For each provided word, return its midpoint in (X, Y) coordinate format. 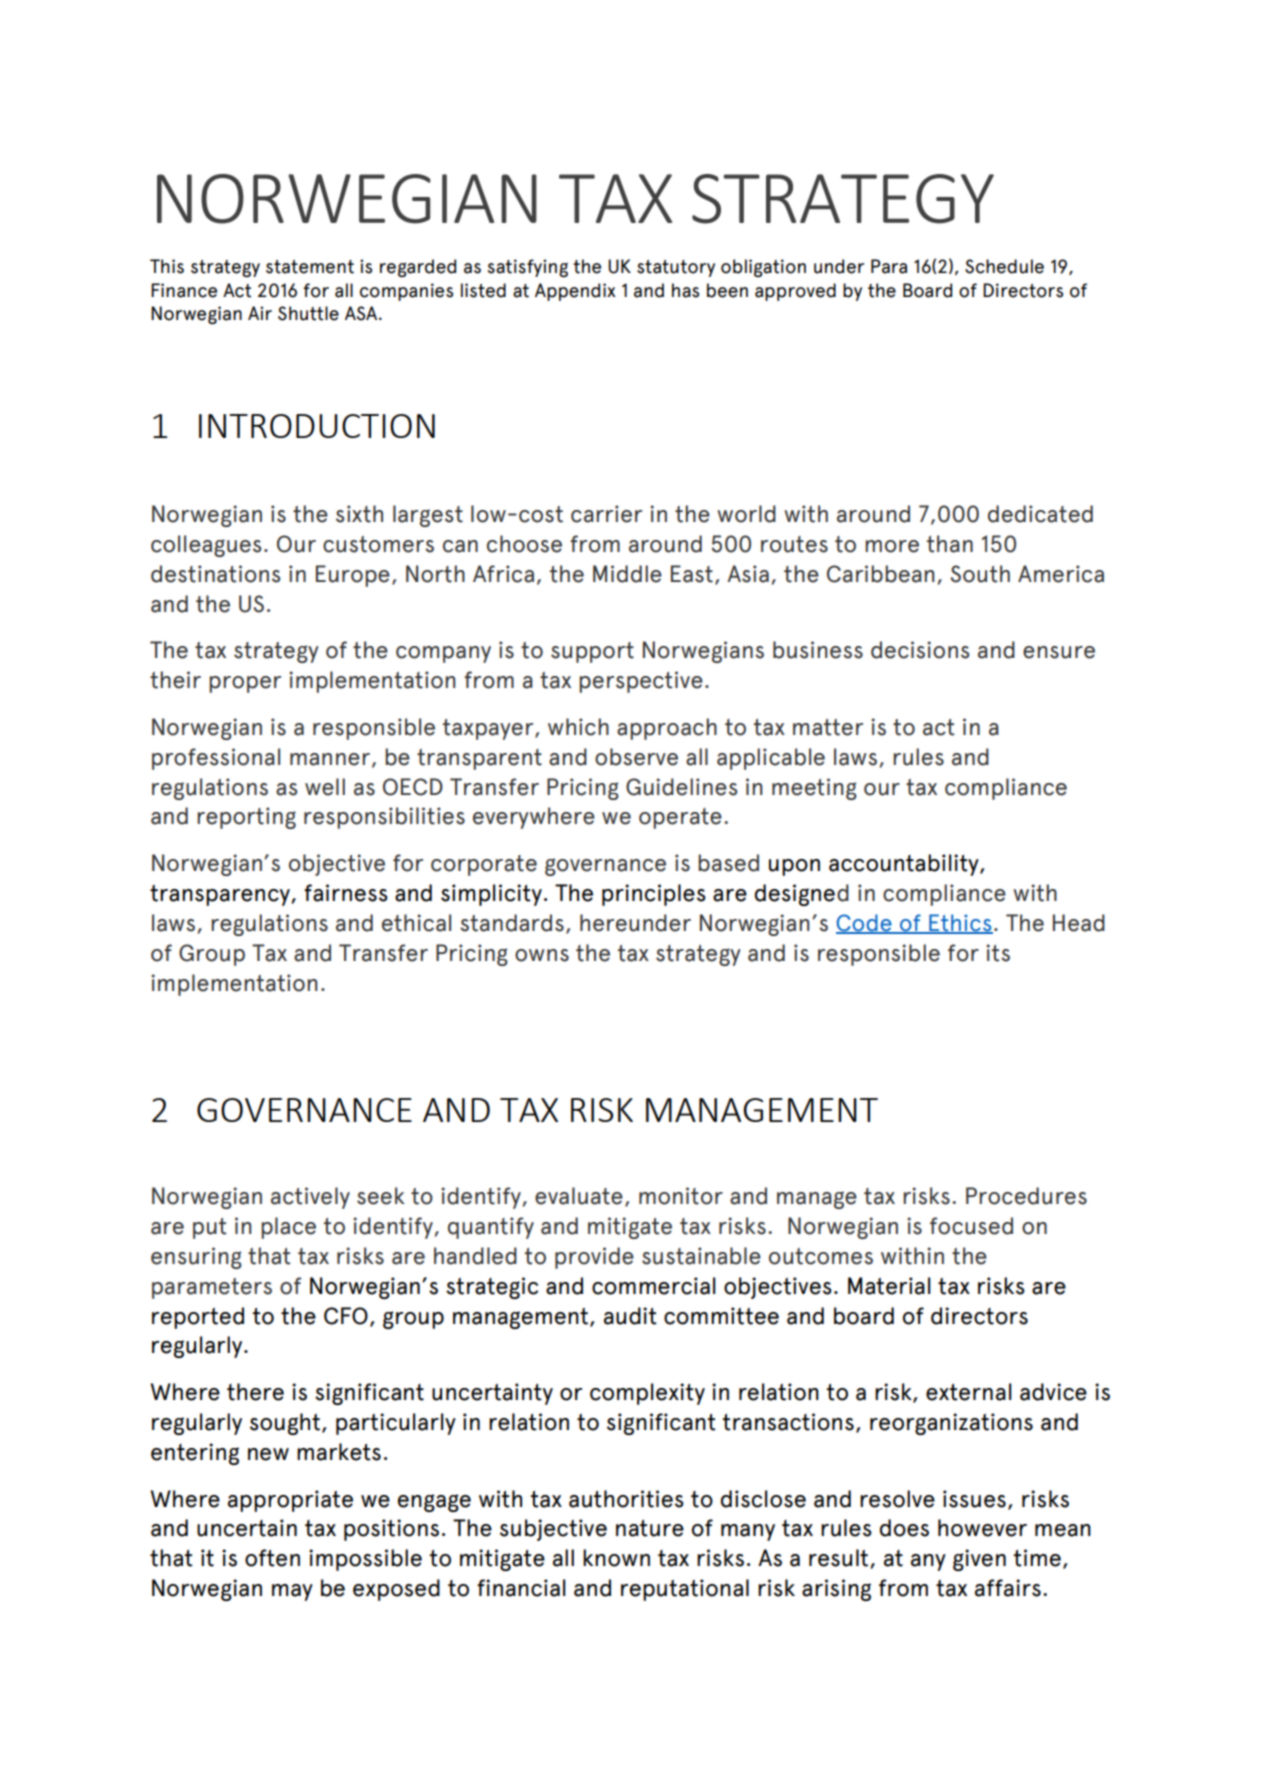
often (272, 1558)
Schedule (1004, 266)
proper (245, 684)
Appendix (575, 292)
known (616, 1558)
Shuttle (308, 313)
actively (310, 1198)
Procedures (1026, 1196)
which (578, 727)
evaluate (579, 1196)
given (979, 1560)
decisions (920, 650)
